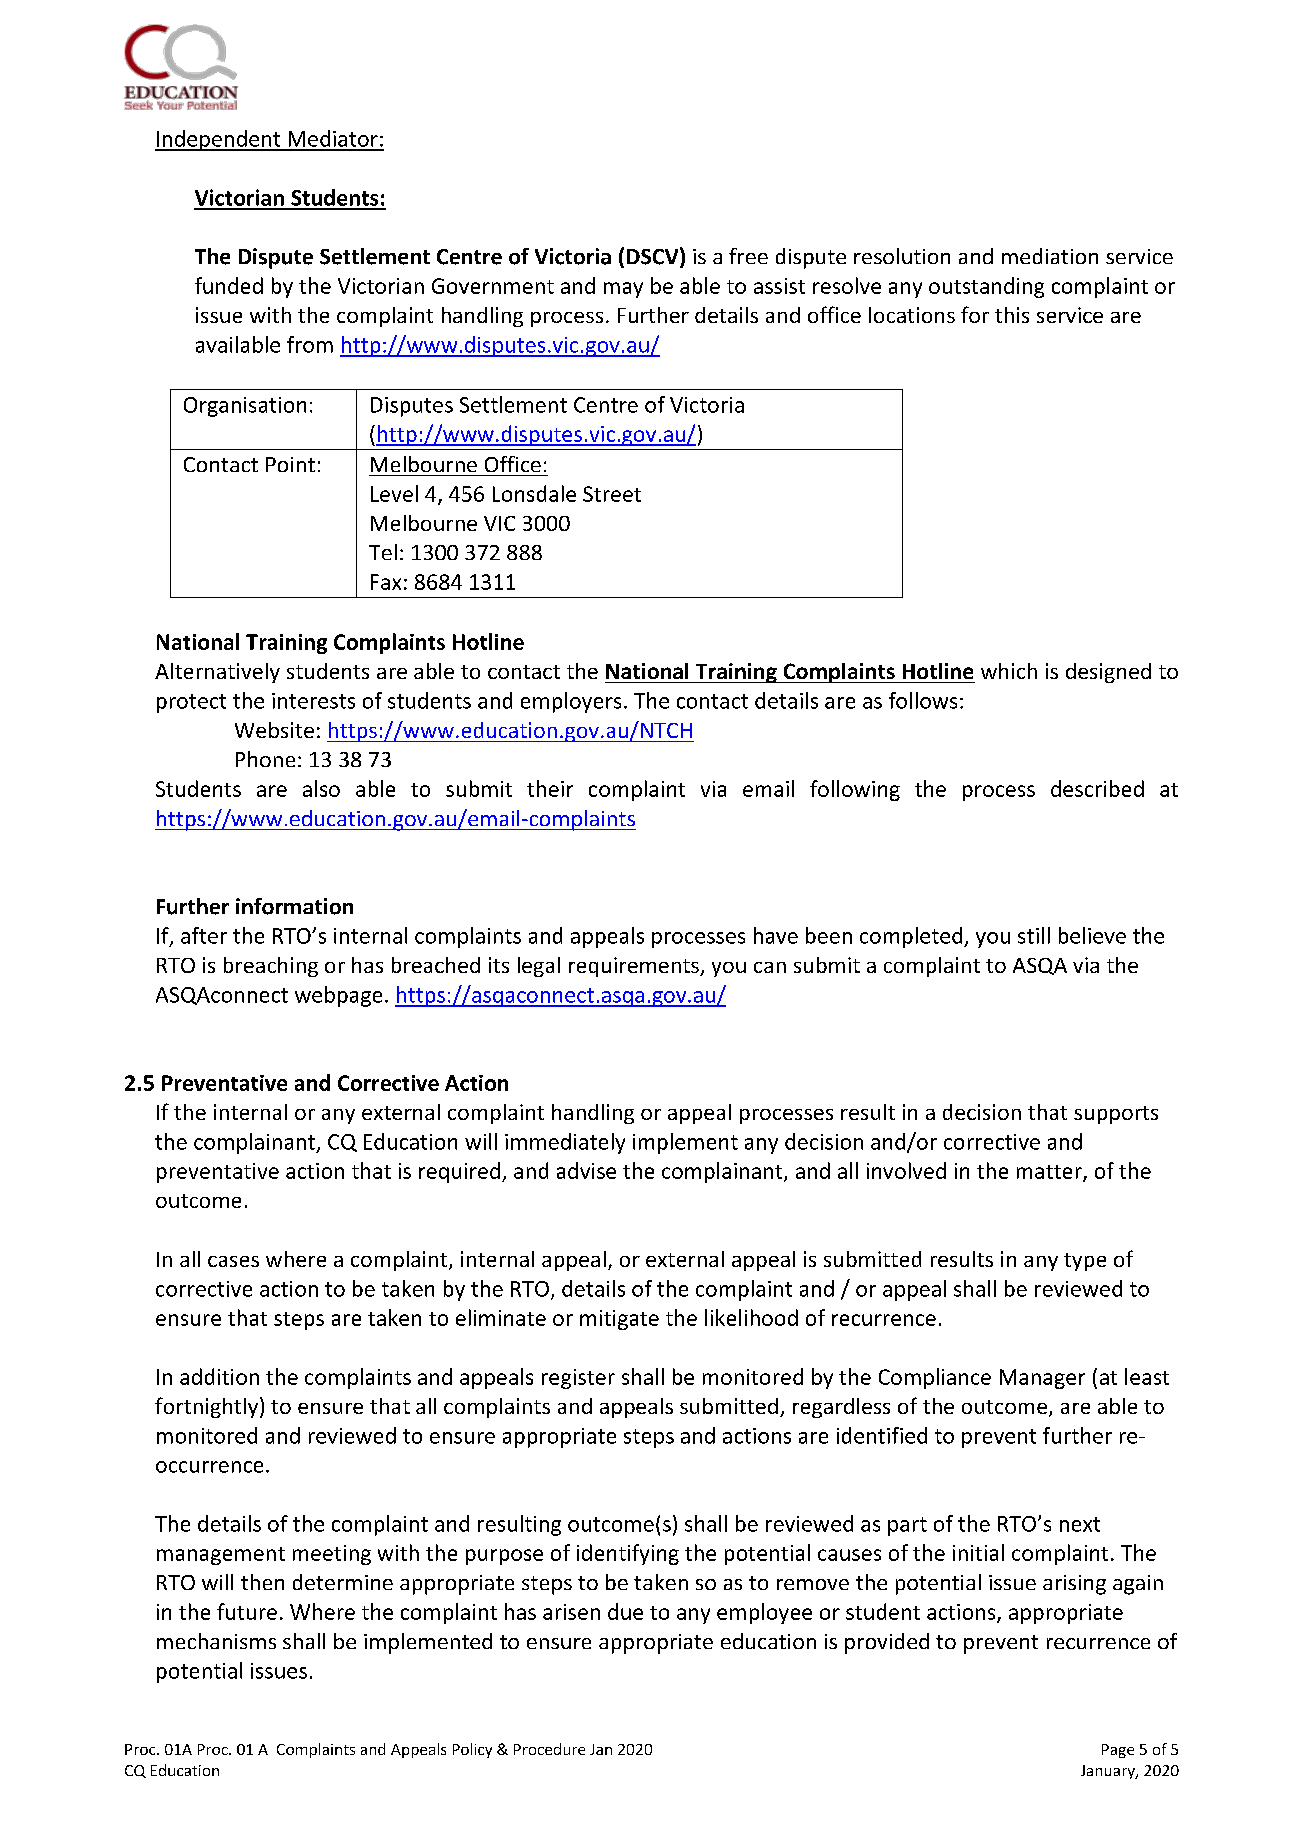 The height and width of the document is (1843, 1303). What do you see at coordinates (619, 1320) in the document?
I see `mitigate` at bounding box center [619, 1320].
